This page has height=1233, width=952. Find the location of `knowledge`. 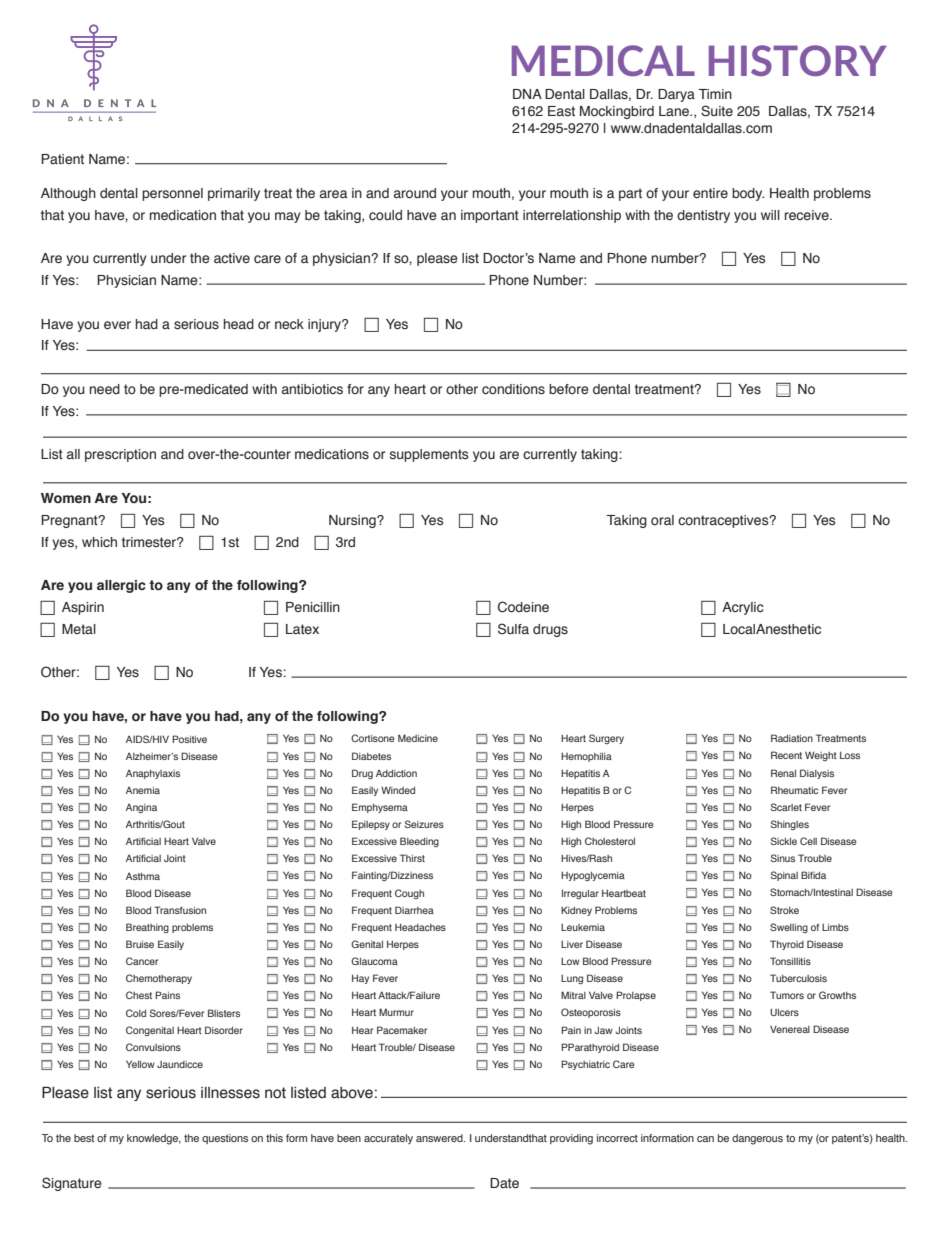

knowledge is located at coordinates (154, 1139).
